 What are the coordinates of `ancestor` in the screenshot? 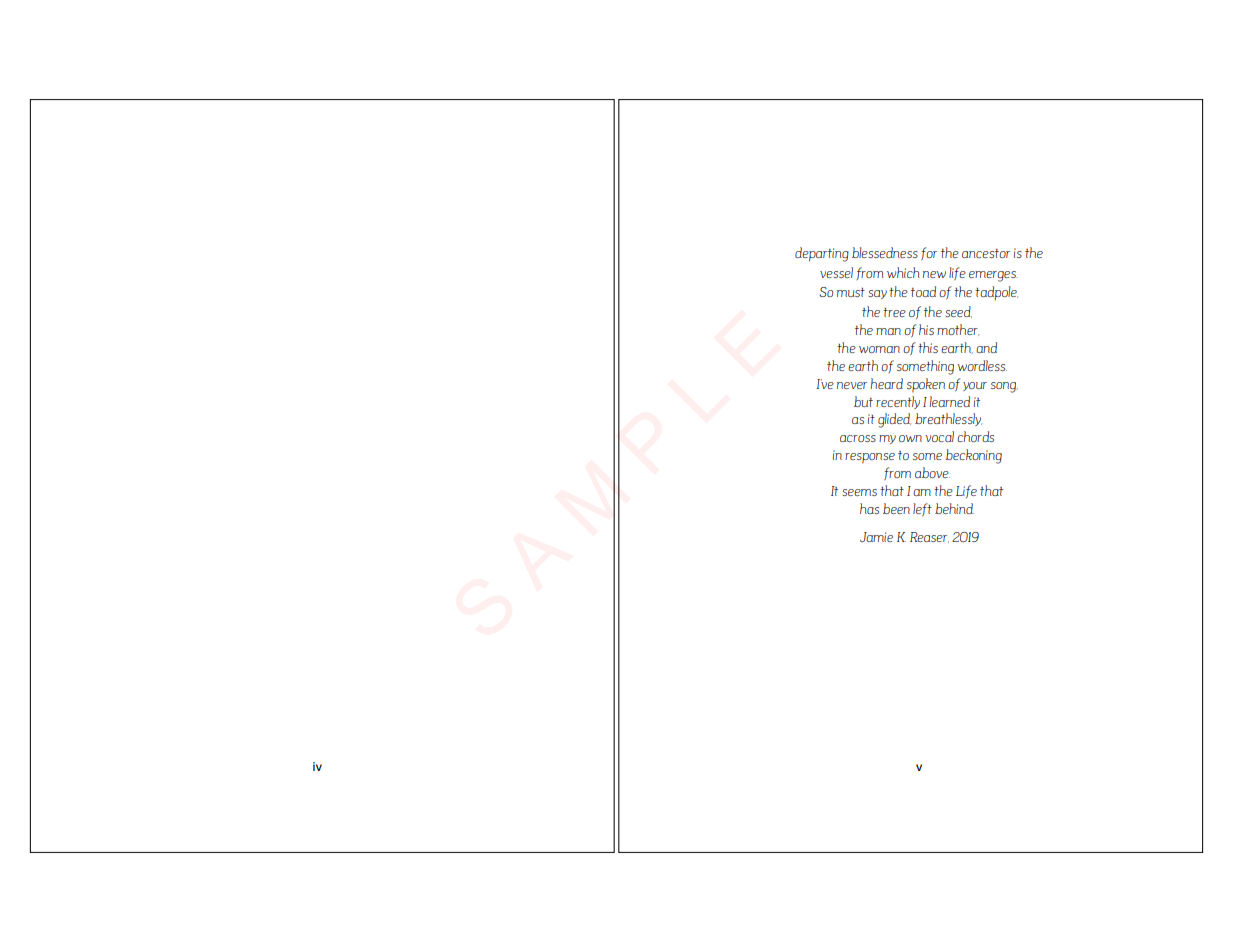 It's located at (986, 253).
